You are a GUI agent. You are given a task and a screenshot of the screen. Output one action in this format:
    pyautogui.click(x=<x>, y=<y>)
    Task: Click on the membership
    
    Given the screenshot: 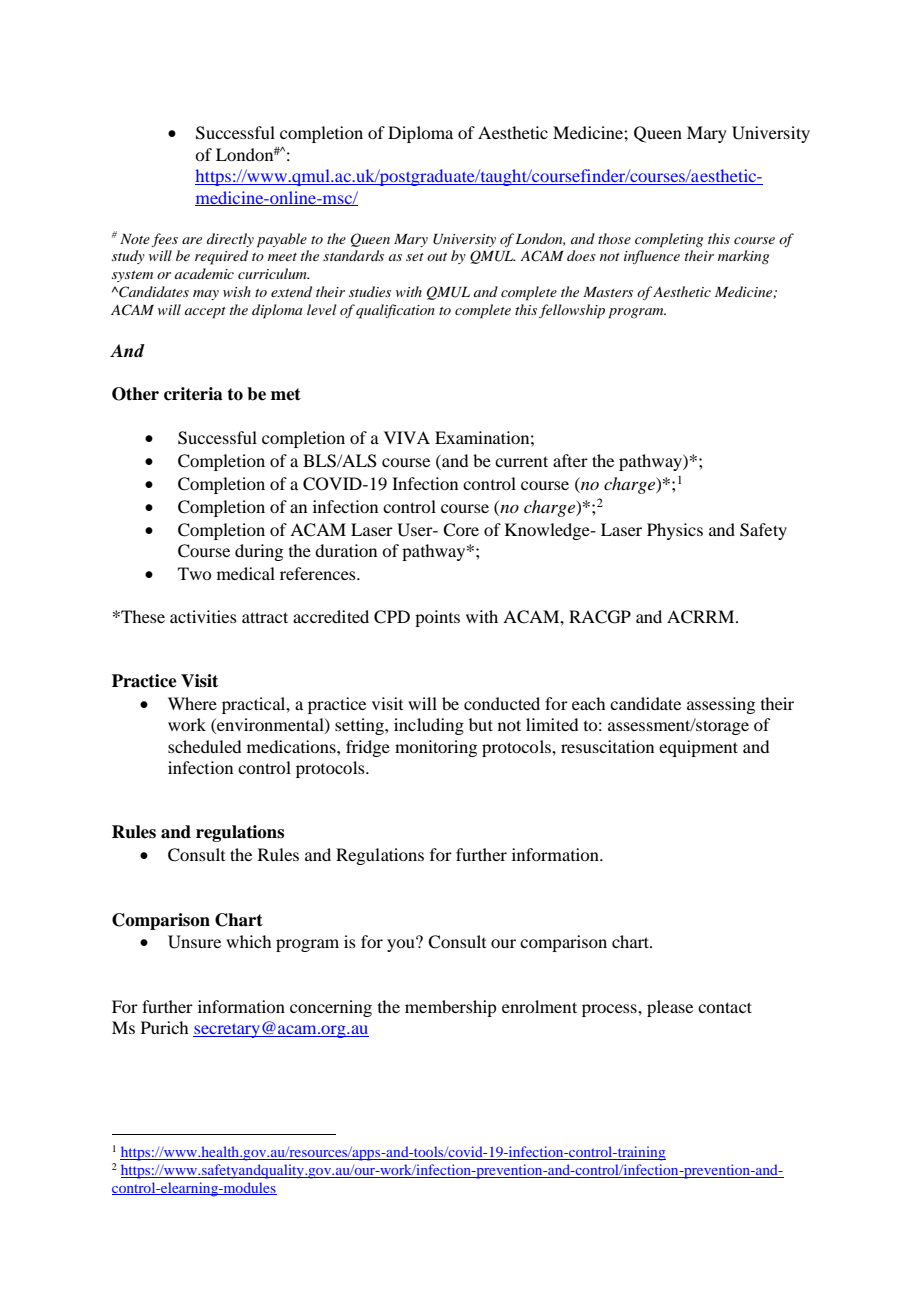 What is the action you would take?
    pyautogui.click(x=450, y=1008)
